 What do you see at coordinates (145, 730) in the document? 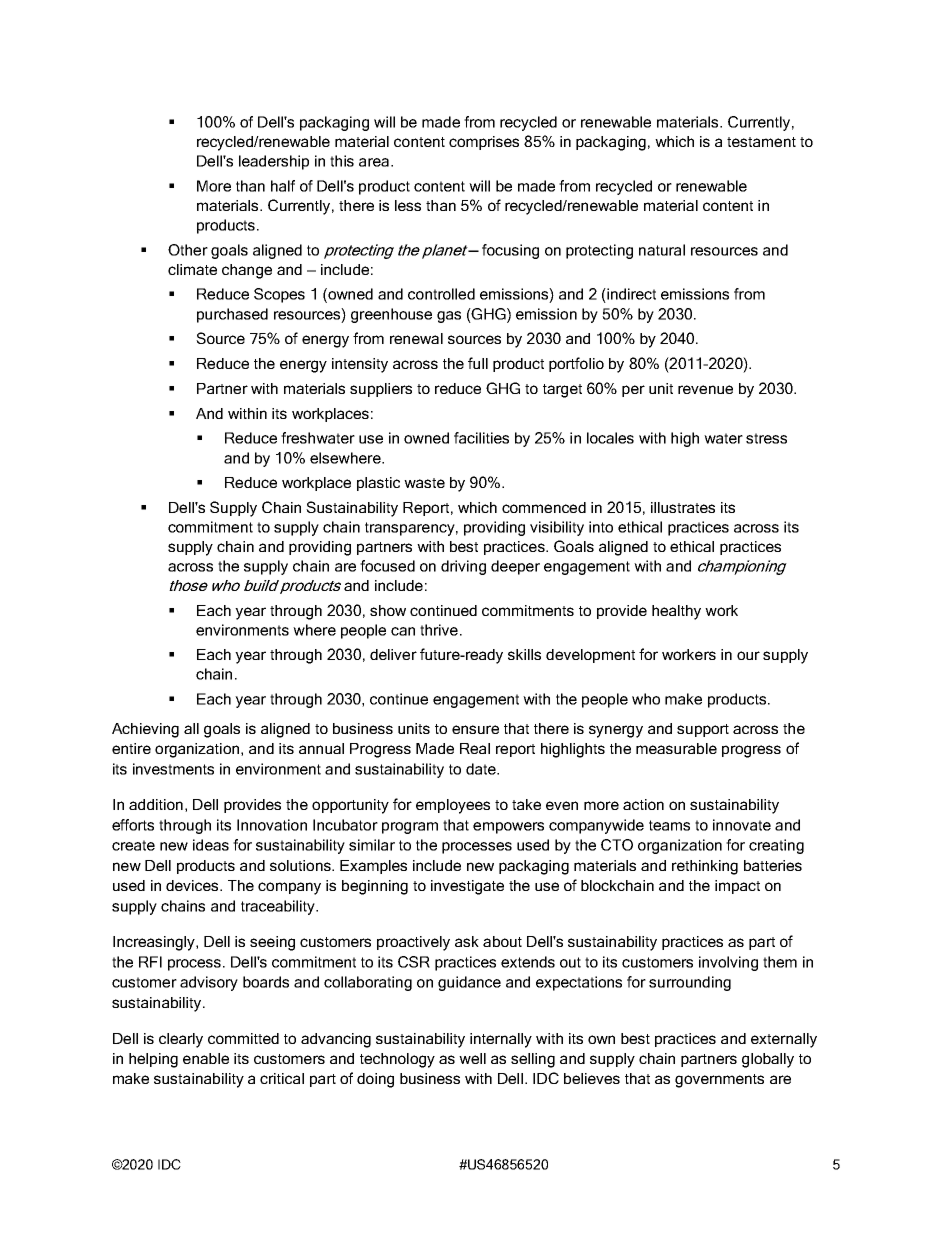
I see `Achieving` at bounding box center [145, 730].
